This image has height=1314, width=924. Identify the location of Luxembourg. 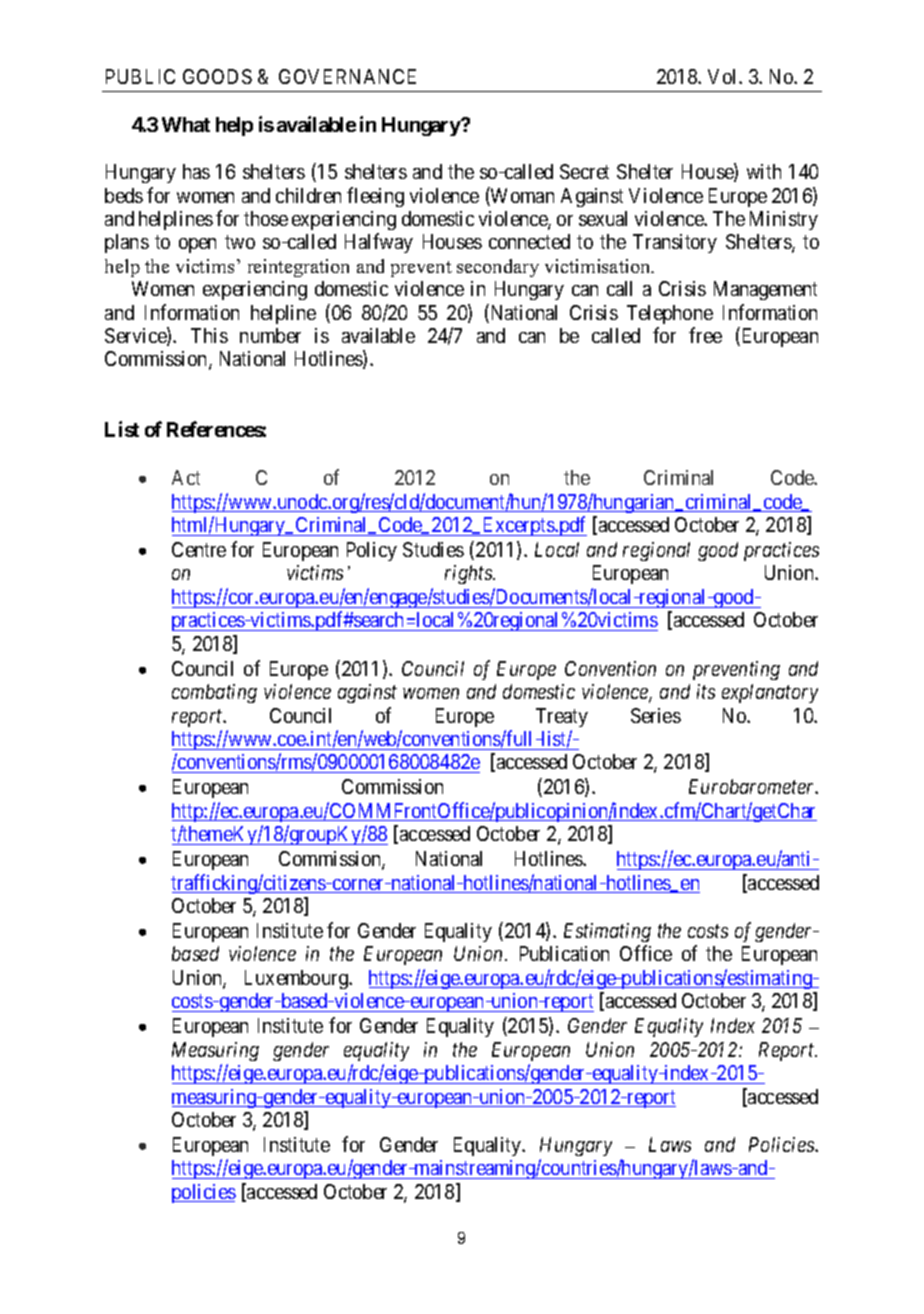
(297, 979).
